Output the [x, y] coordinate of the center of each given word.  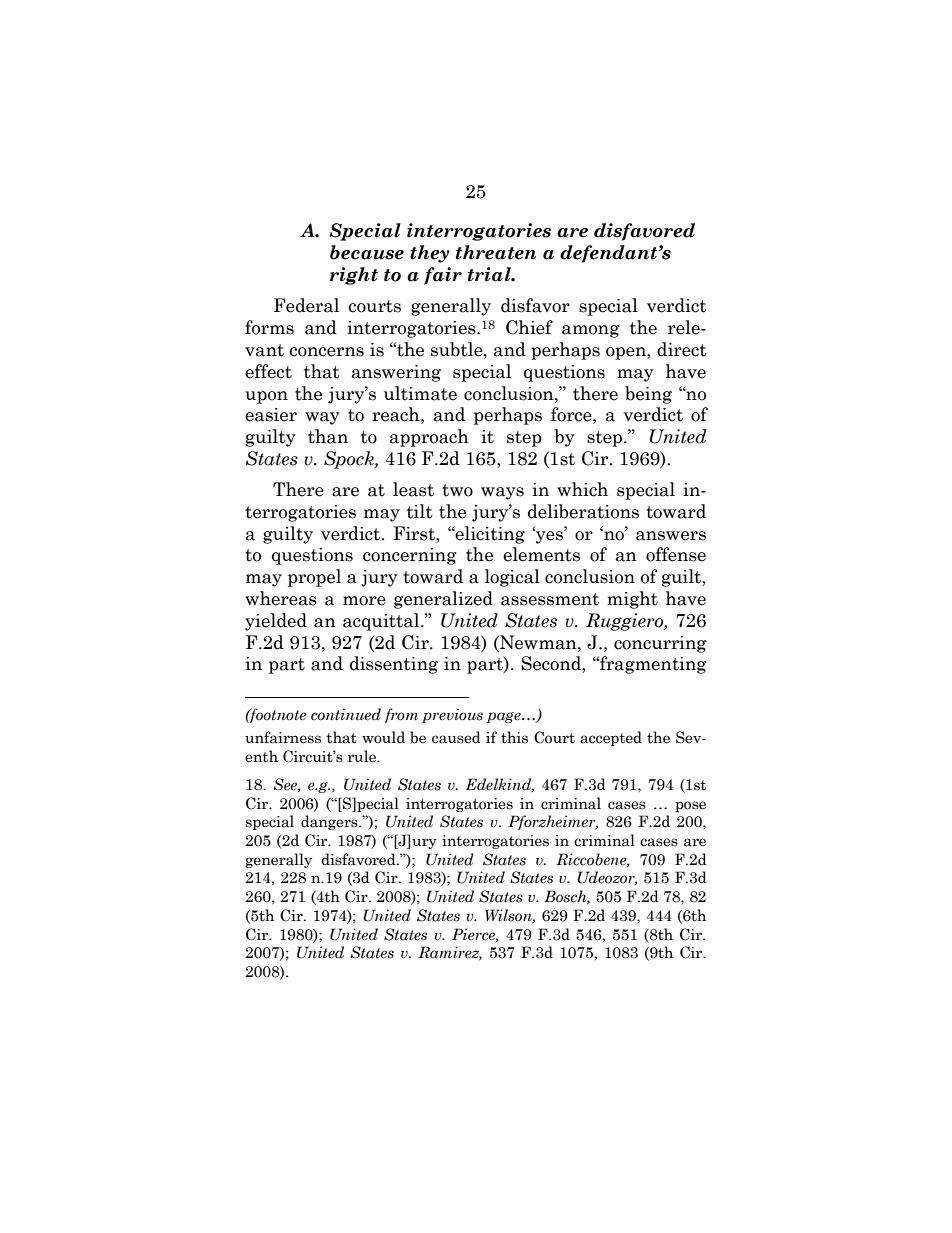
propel [314, 578]
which [582, 489]
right [354, 276]
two [457, 490]
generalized [443, 600]
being [648, 395]
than [328, 436]
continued [346, 714]
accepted [611, 738]
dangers [330, 822]
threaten [496, 252]
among [591, 331]
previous [452, 715]
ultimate [420, 393]
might [632, 600]
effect [268, 371]
